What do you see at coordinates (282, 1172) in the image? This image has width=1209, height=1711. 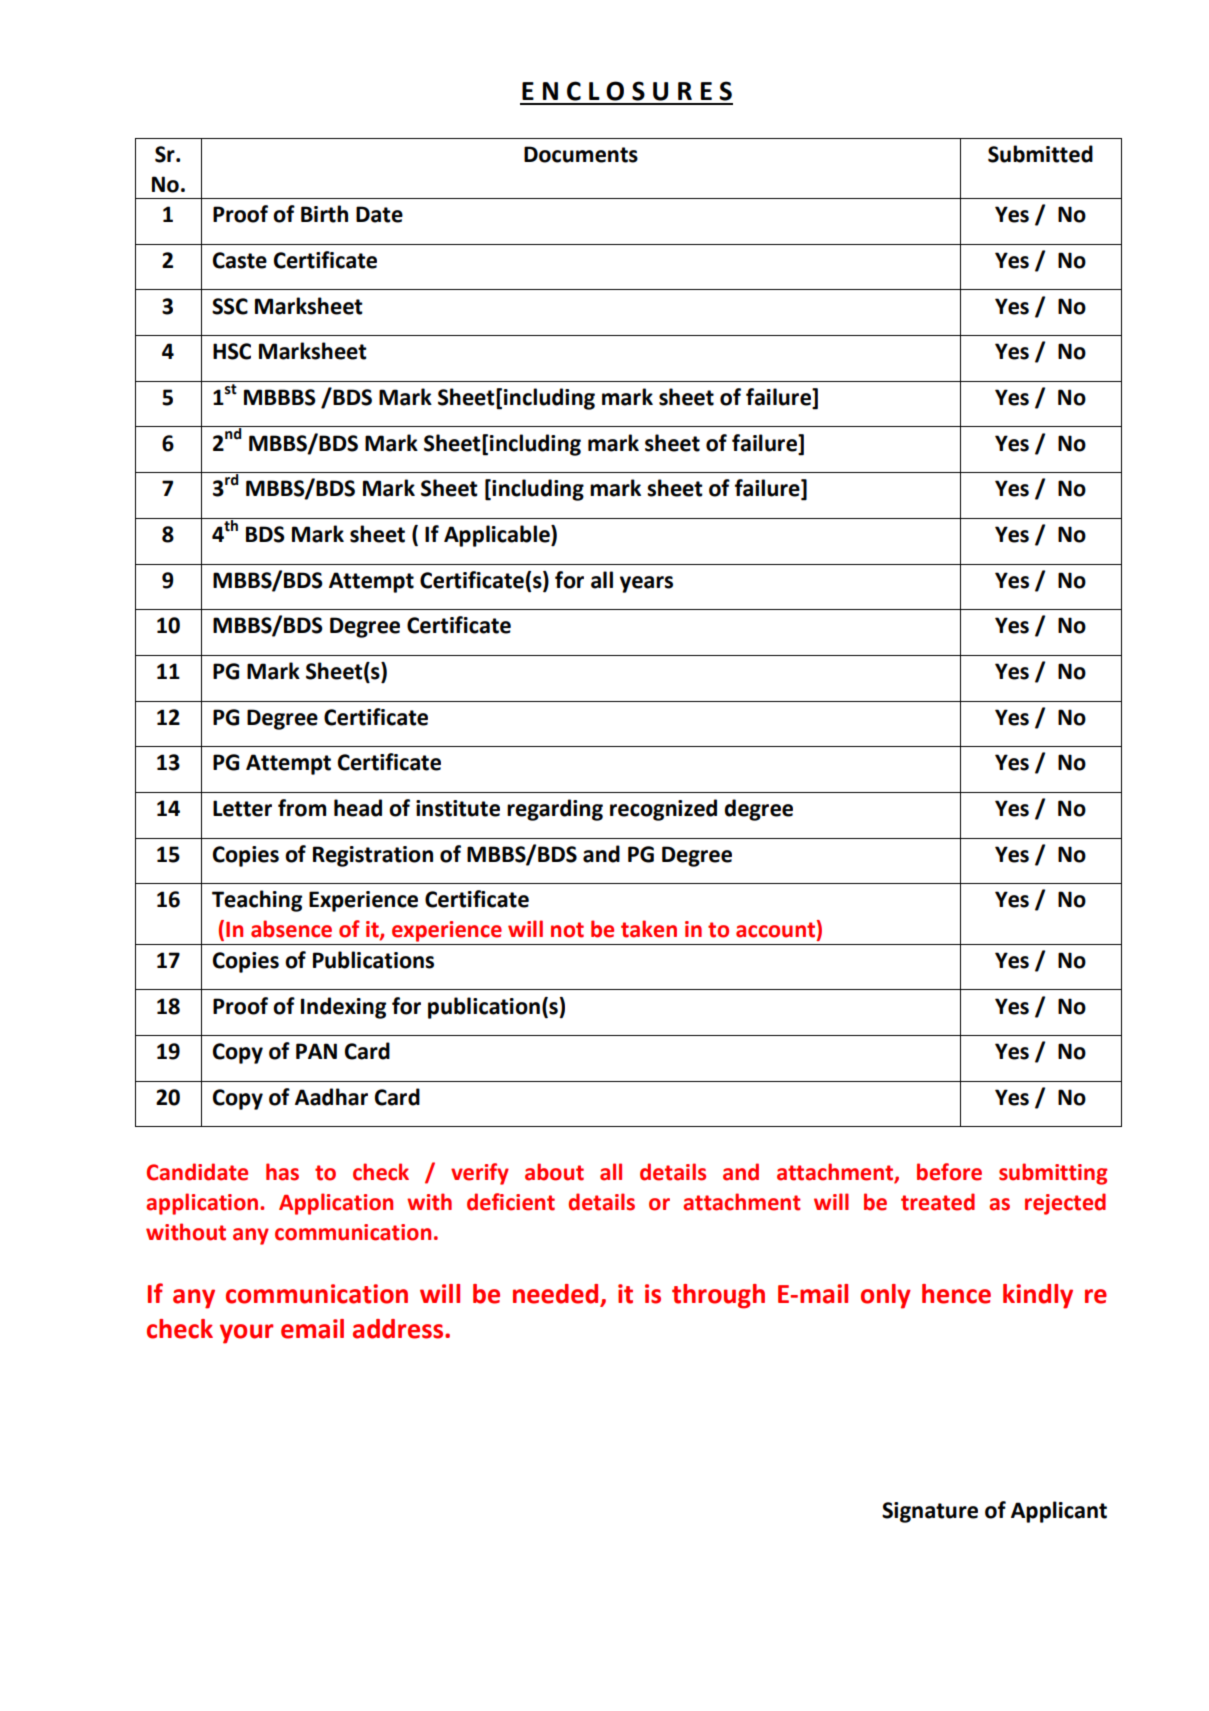 I see `has` at bounding box center [282, 1172].
